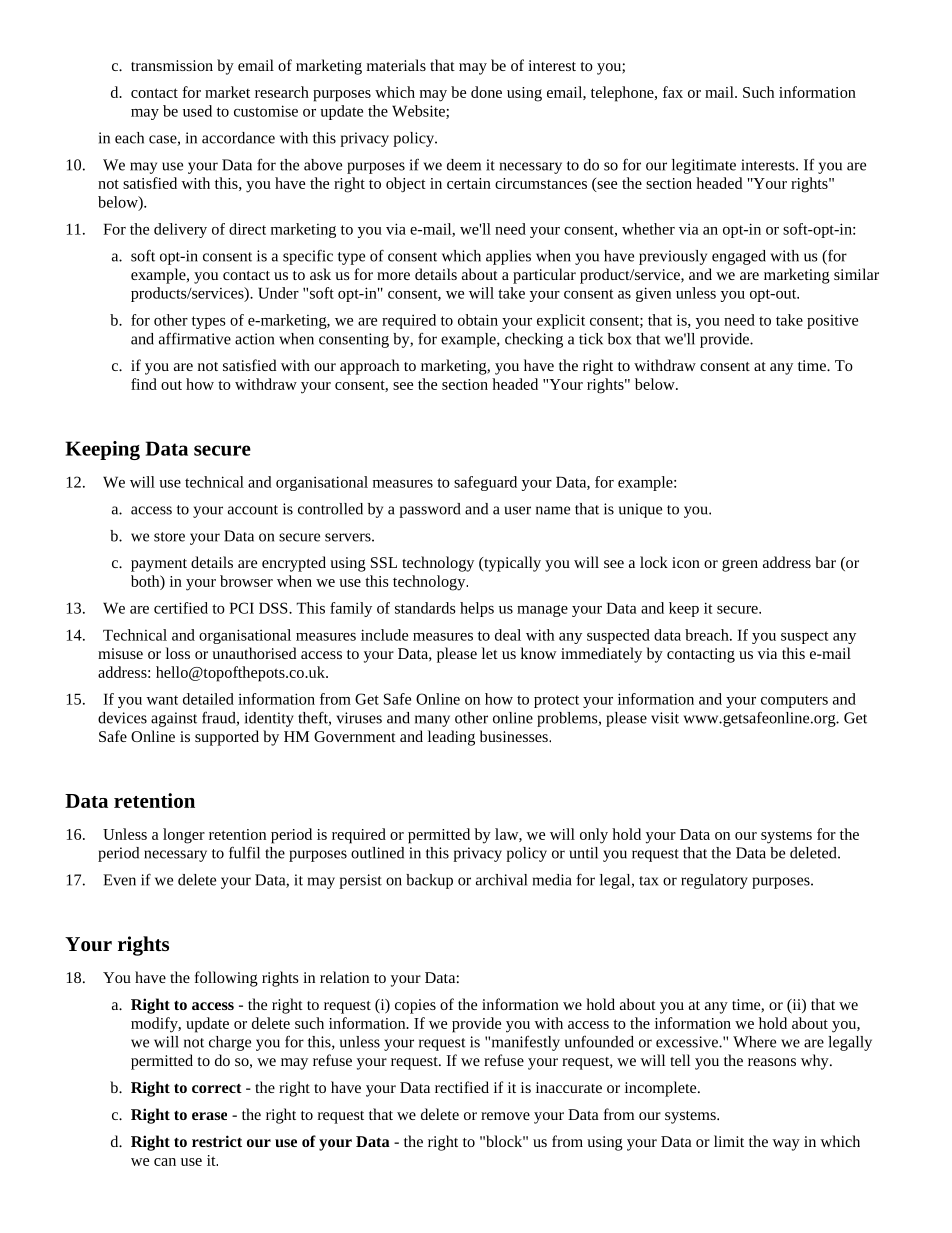 This page has width=952, height=1233. What do you see at coordinates (673, 92) in the page?
I see `fax` at bounding box center [673, 92].
